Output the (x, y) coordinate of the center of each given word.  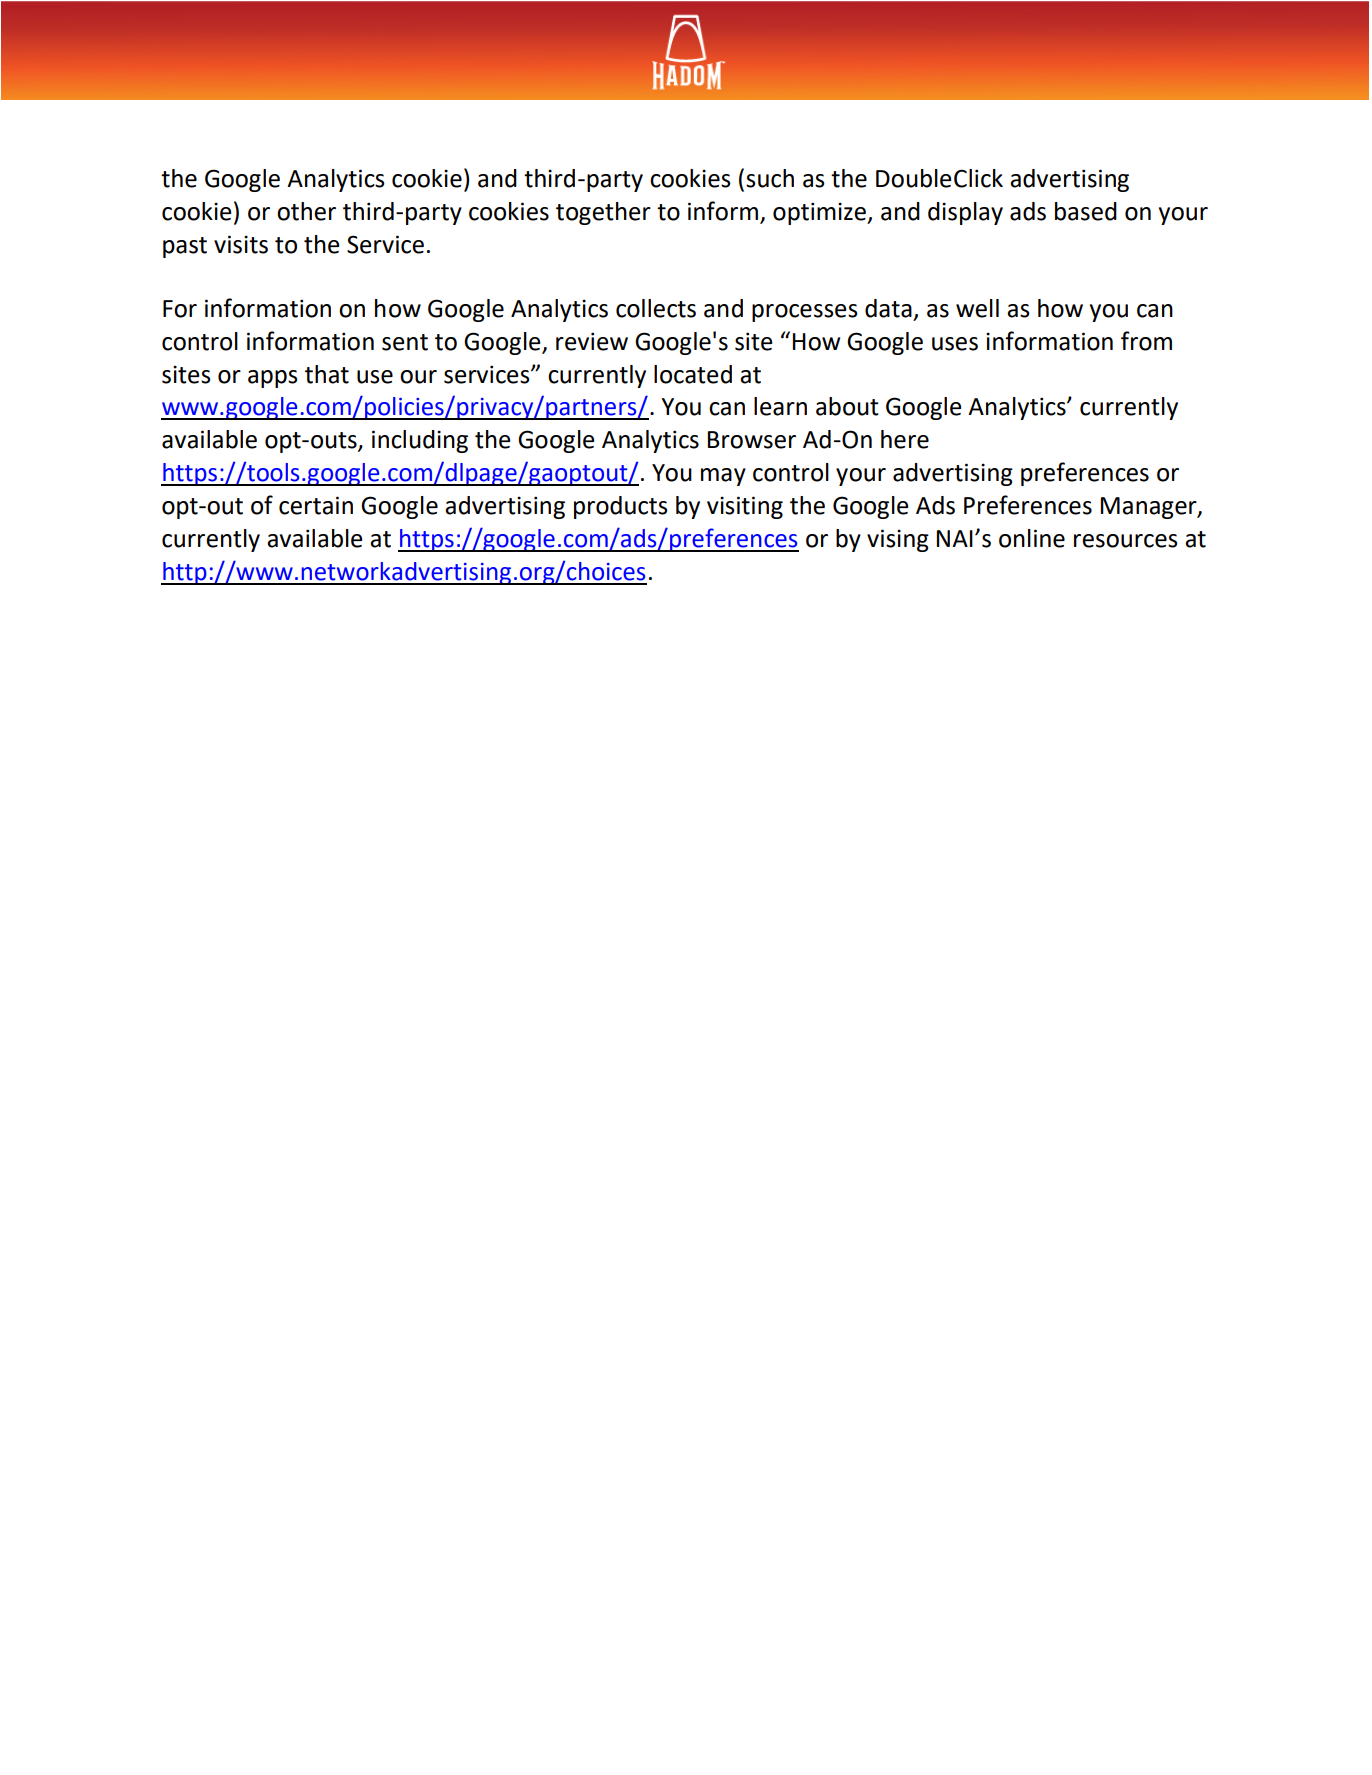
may (723, 477)
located (693, 374)
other (306, 211)
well (977, 308)
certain (316, 505)
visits (241, 244)
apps (273, 379)
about (847, 406)
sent (405, 342)
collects (656, 308)
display (965, 213)
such (770, 178)
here (905, 439)
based (1086, 211)
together (603, 213)
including (420, 441)
